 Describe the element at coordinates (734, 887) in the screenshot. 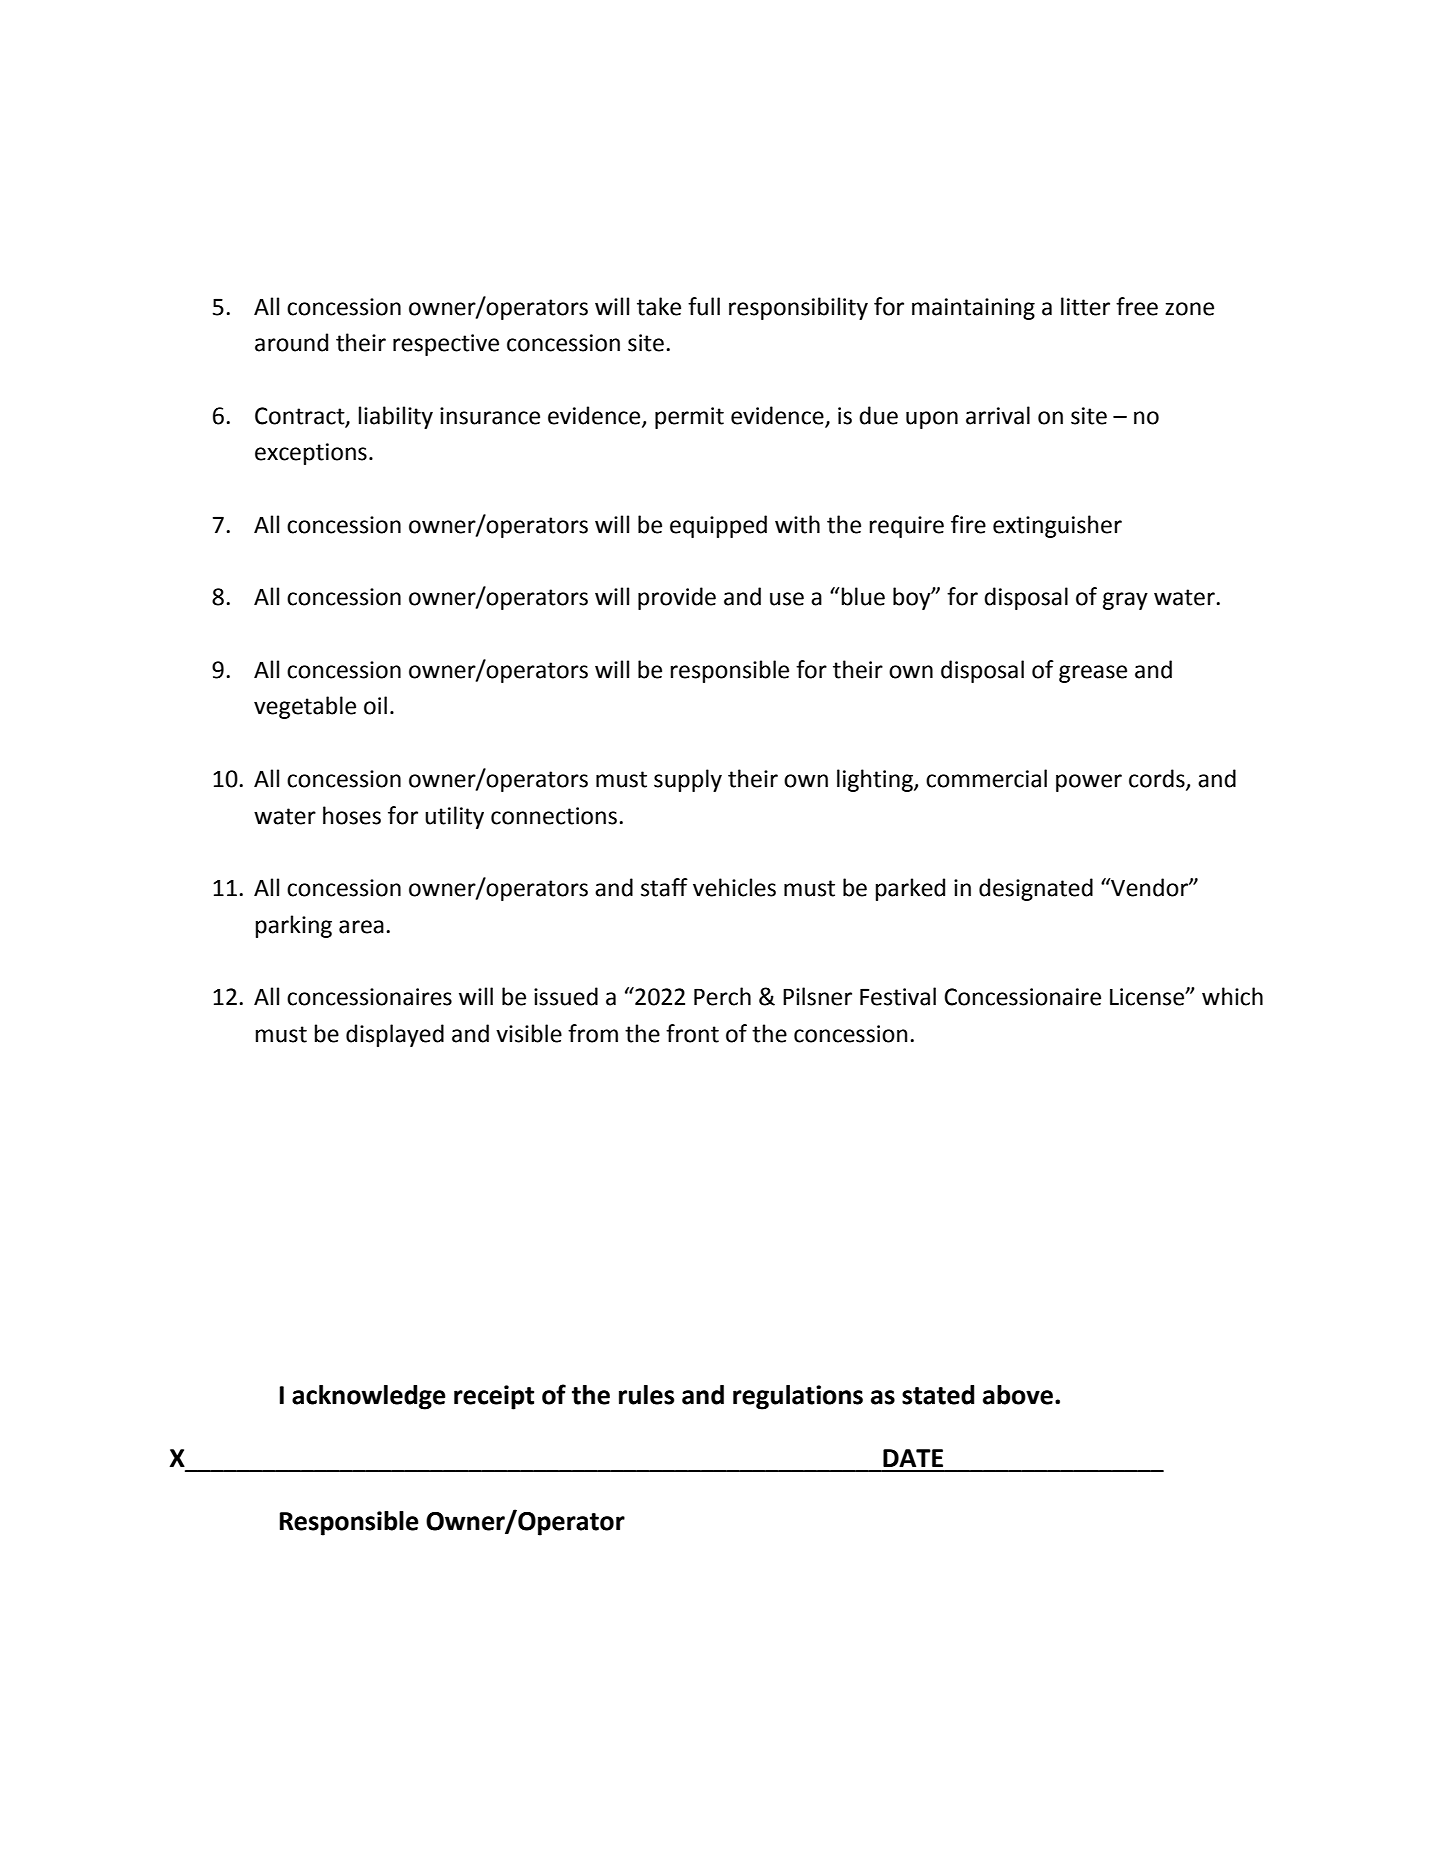

I see `vehicles` at that location.
